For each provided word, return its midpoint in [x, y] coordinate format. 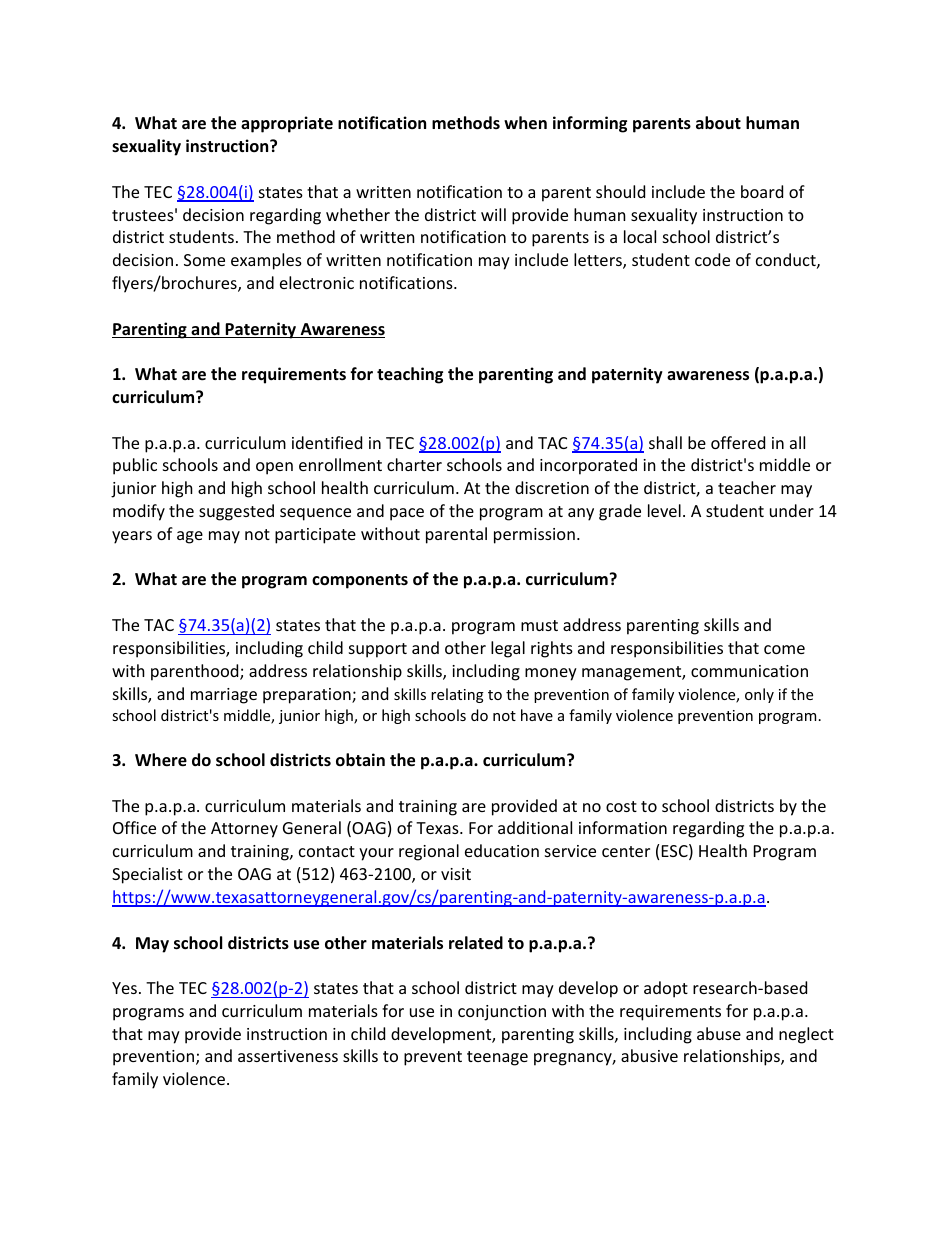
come [784, 649]
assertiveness [288, 1056]
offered [738, 442]
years [132, 537]
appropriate [287, 124]
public [135, 466]
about [718, 123]
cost [621, 806]
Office [134, 827]
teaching [410, 375]
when [525, 123]
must [539, 625]
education [502, 850]
